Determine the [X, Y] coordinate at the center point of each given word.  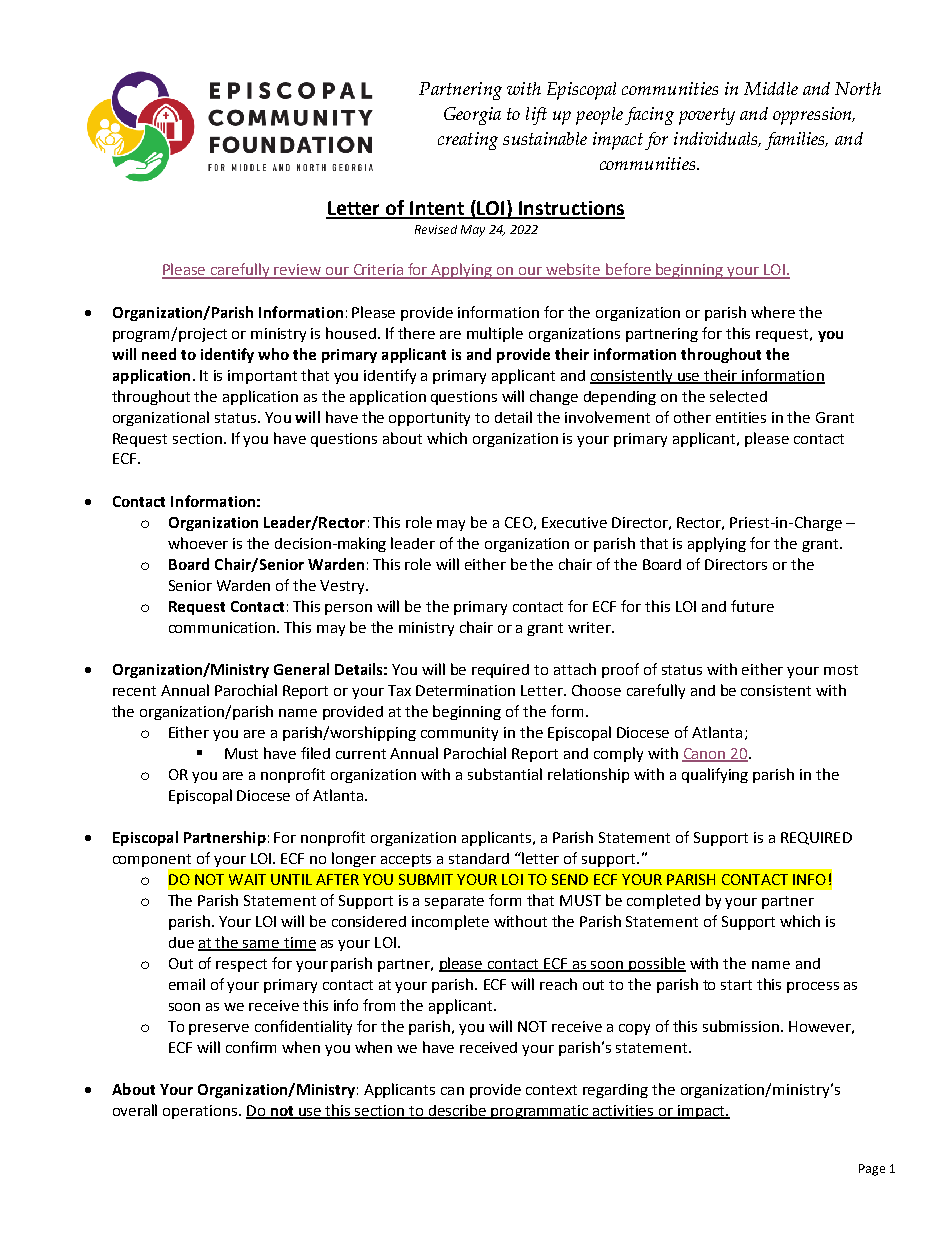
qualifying [715, 775]
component [153, 862]
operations [201, 1112]
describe [457, 1111]
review [298, 271]
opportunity [429, 419]
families [796, 141]
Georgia [472, 116]
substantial [505, 774]
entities [741, 417]
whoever [198, 543]
